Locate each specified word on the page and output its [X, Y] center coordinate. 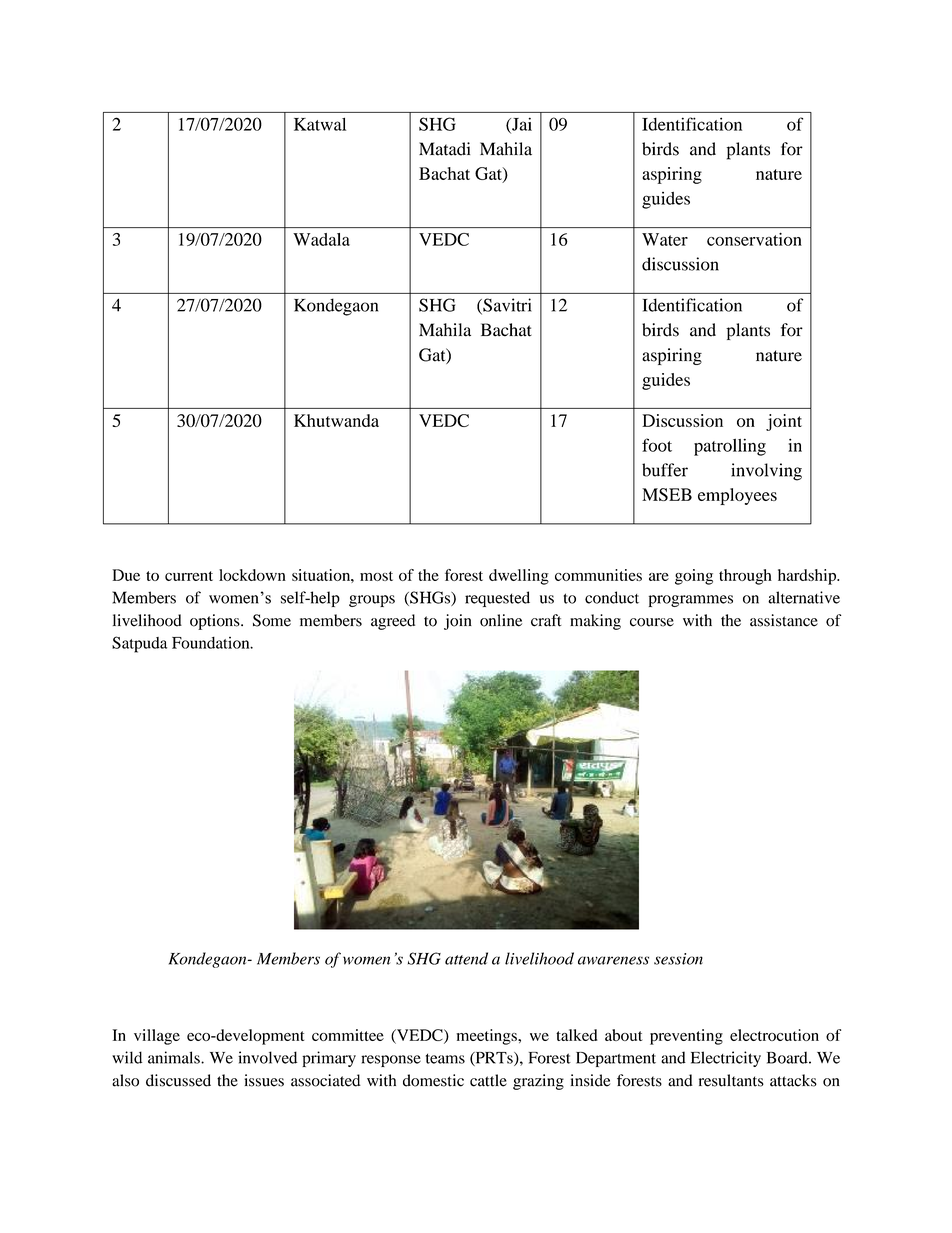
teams [445, 1058]
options [216, 622]
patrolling [730, 447]
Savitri [506, 306]
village [157, 1037]
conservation [754, 239]
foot [657, 445]
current [189, 576]
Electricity [726, 1059]
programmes [691, 601]
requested [497, 599]
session [678, 959]
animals [175, 1057]
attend [466, 958]
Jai [521, 125]
